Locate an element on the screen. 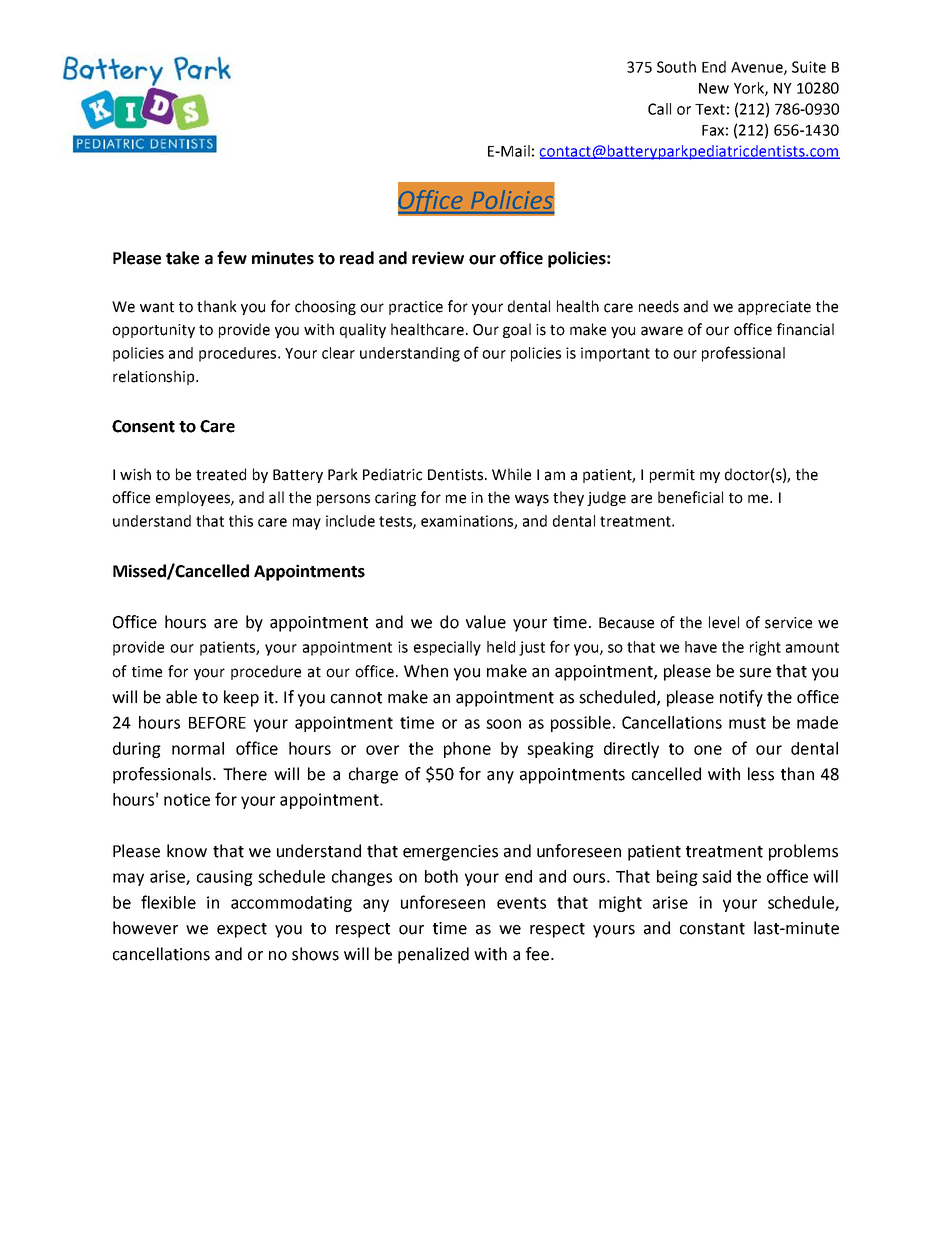  value is located at coordinates (486, 622).
